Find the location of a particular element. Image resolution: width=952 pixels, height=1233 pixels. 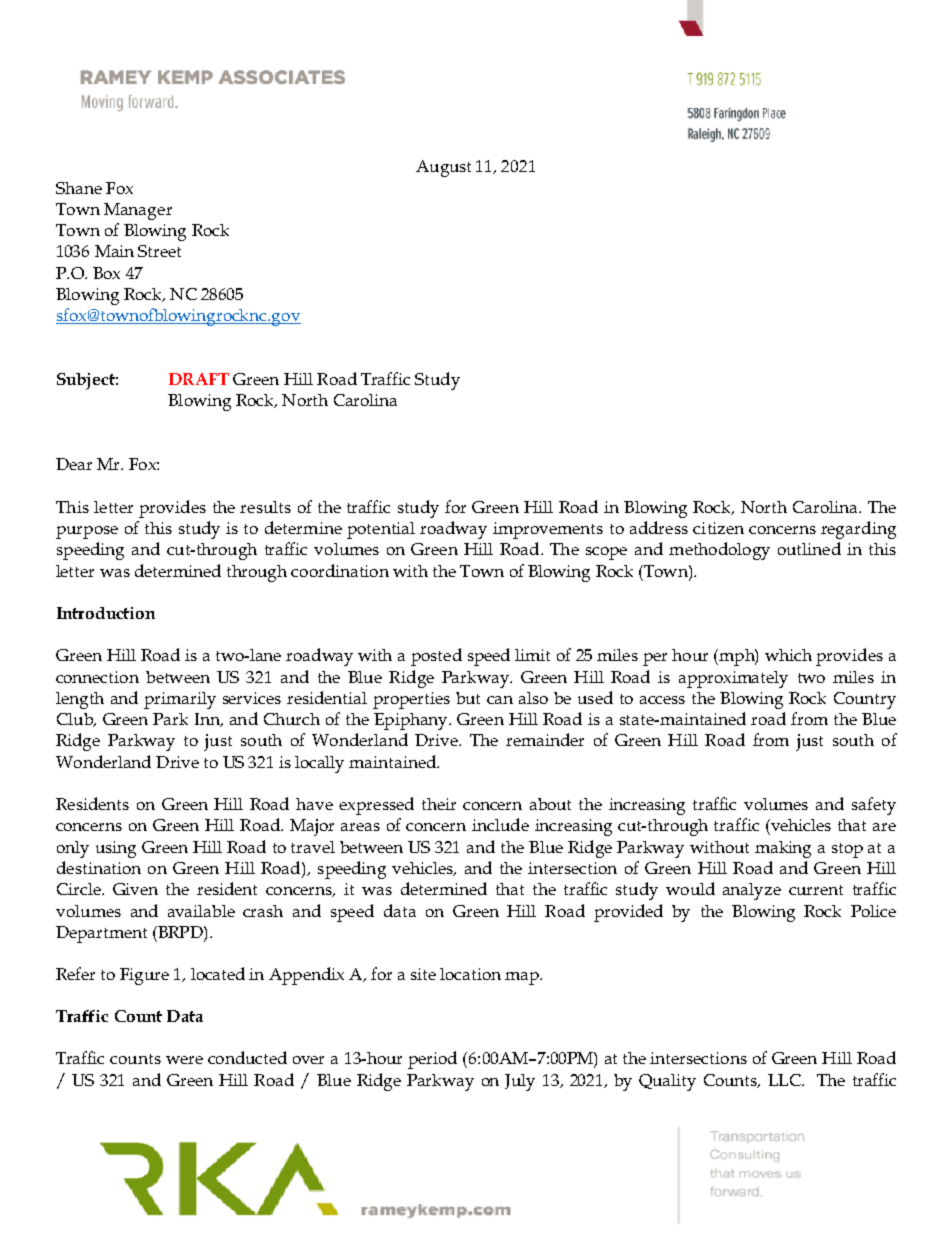

their is located at coordinates (439, 804).
